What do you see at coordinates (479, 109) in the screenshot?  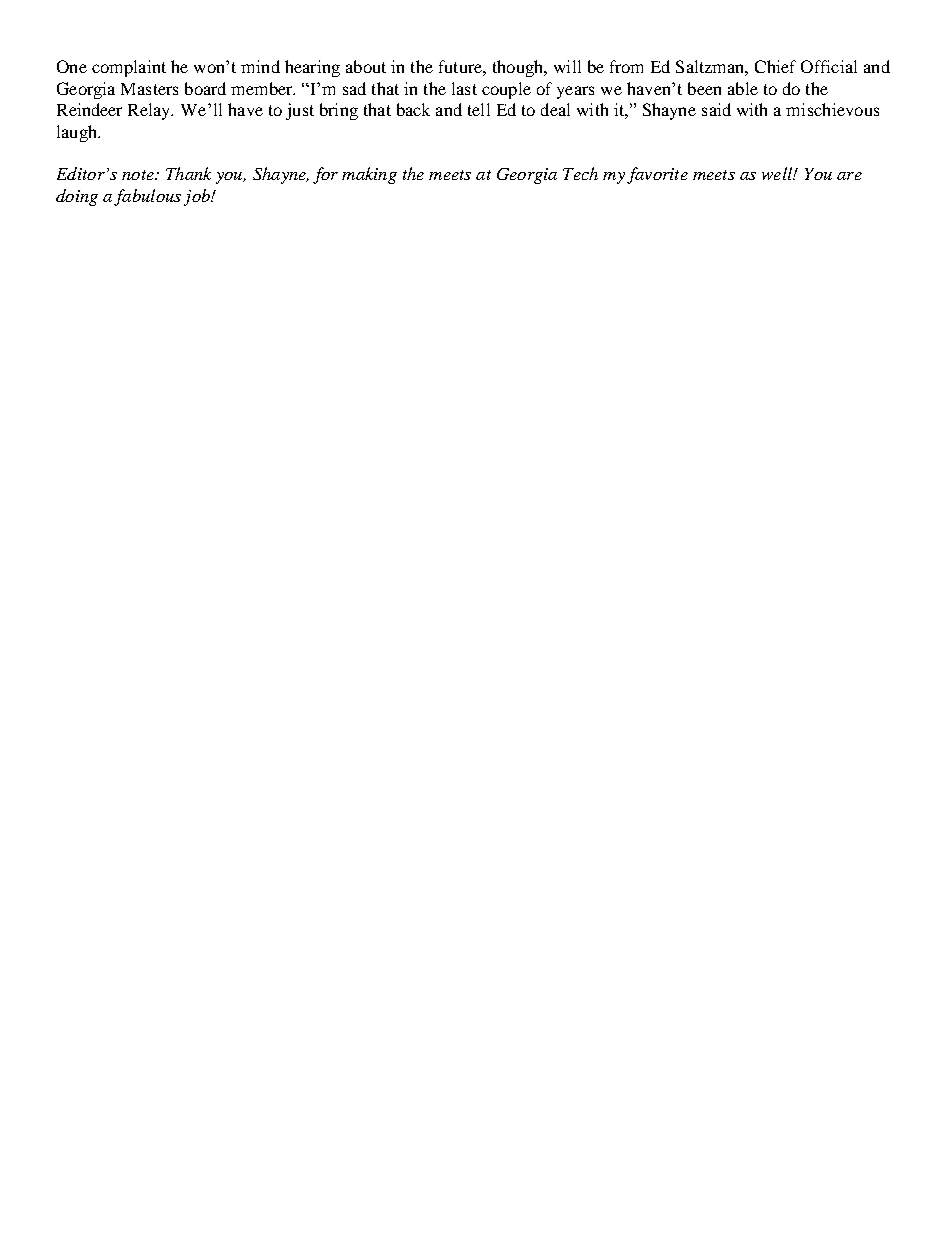 I see `tell` at bounding box center [479, 109].
